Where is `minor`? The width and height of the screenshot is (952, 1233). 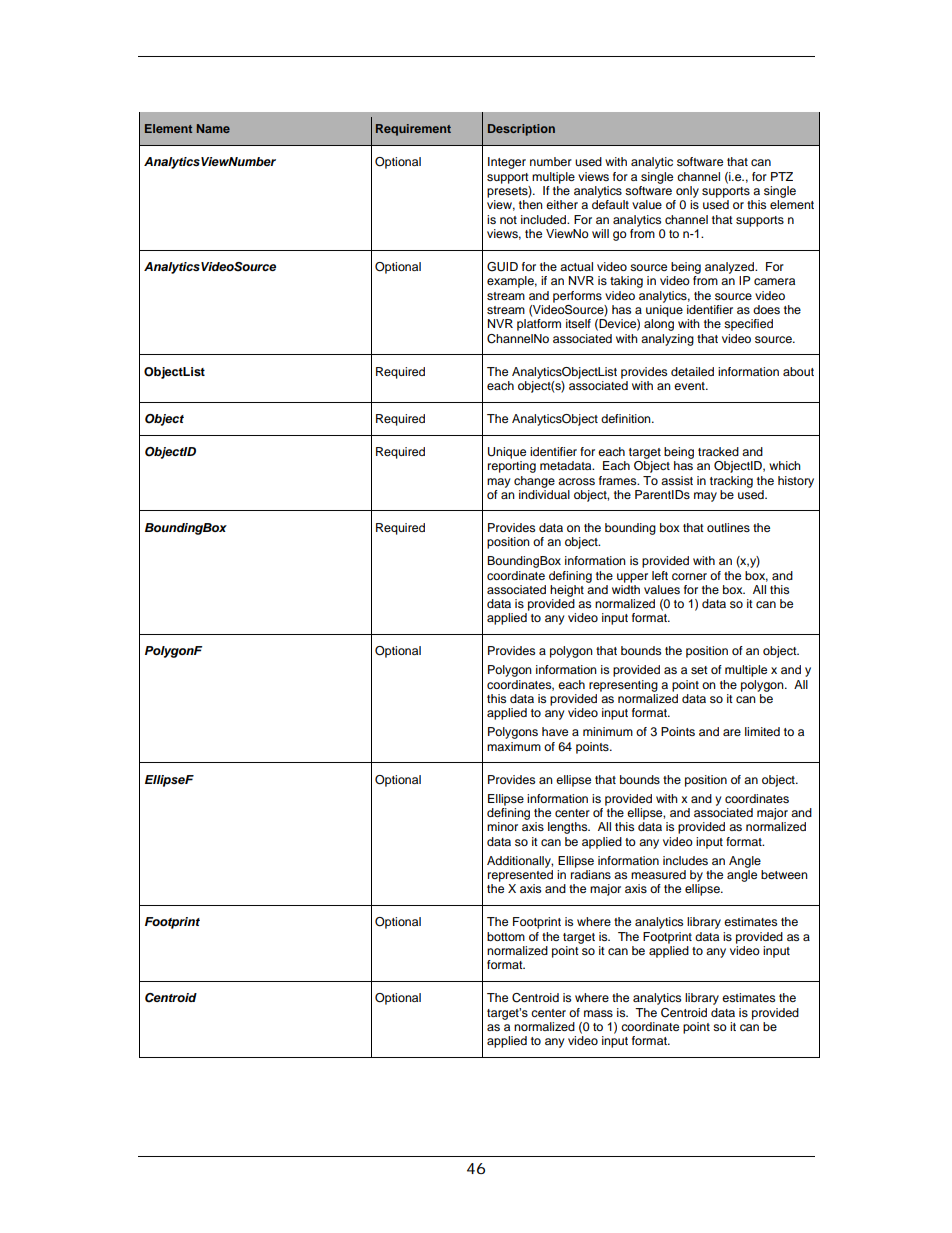
minor is located at coordinates (502, 826).
